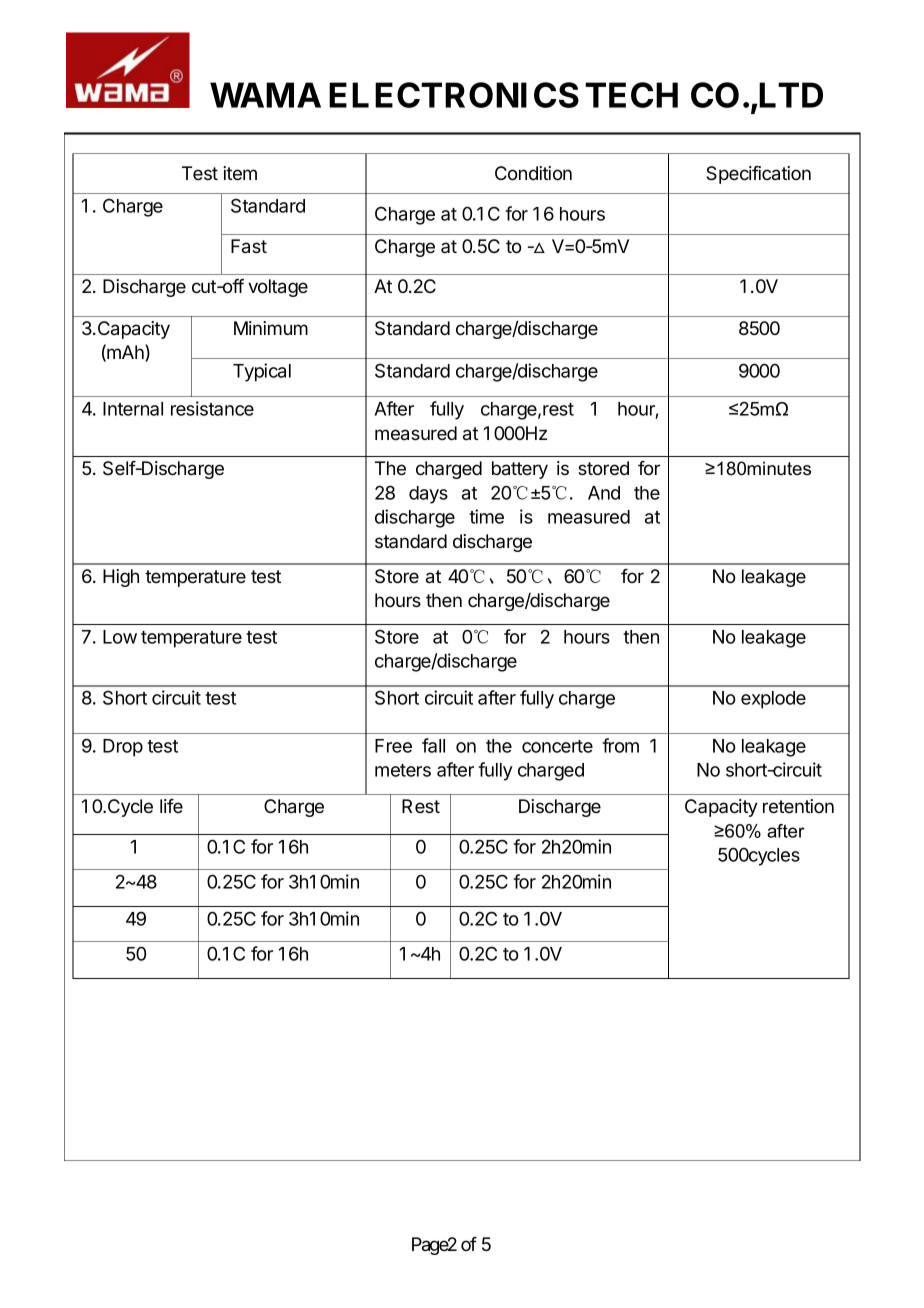  What do you see at coordinates (171, 806) in the image?
I see `life` at bounding box center [171, 806].
